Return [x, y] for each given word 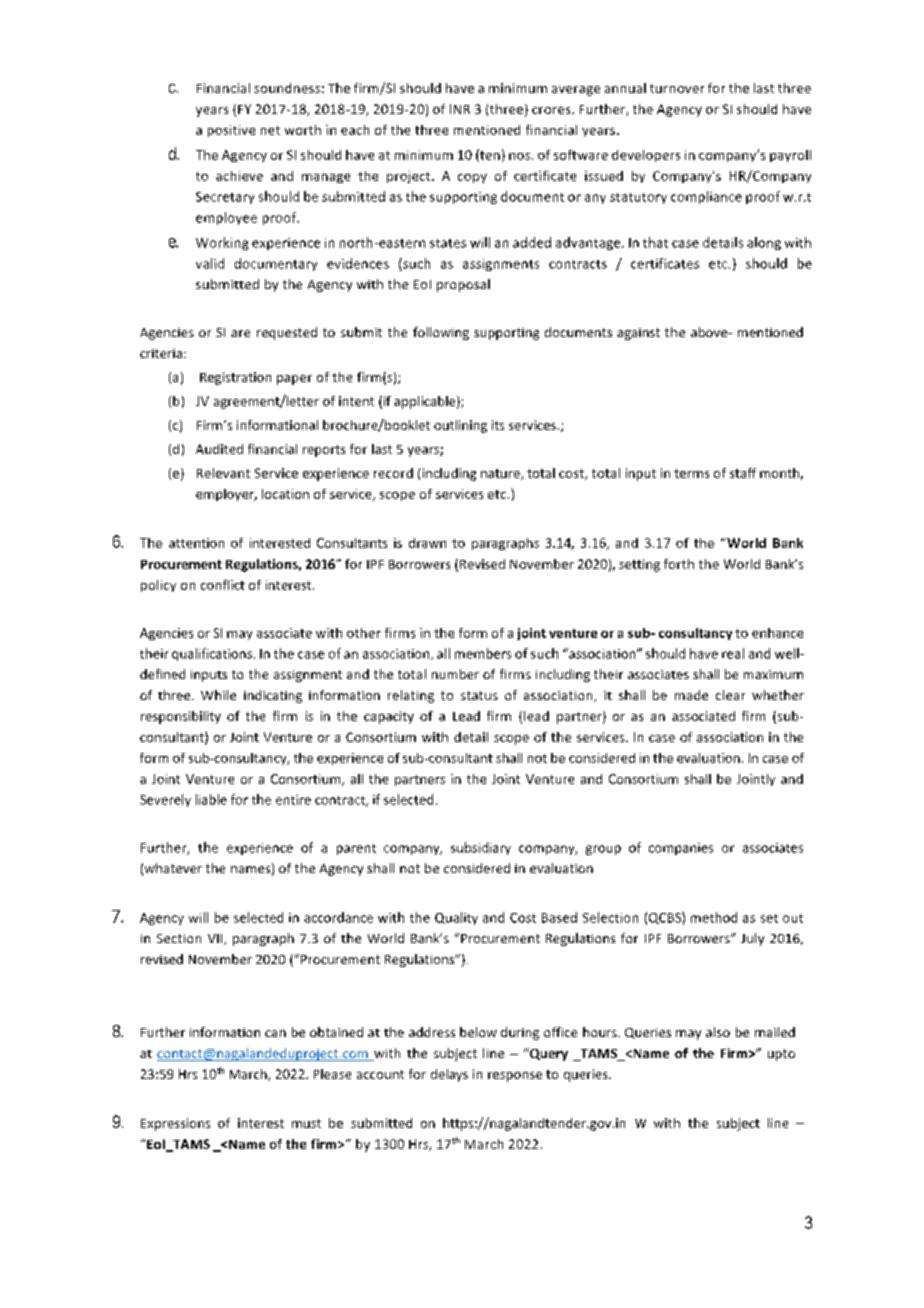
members [483, 653]
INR [460, 109]
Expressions [175, 1124]
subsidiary [481, 848]
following [441, 333]
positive [231, 131]
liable [211, 799]
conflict [223, 585]
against [638, 334]
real [733, 653]
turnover [677, 88]
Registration [235, 378]
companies [681, 849]
